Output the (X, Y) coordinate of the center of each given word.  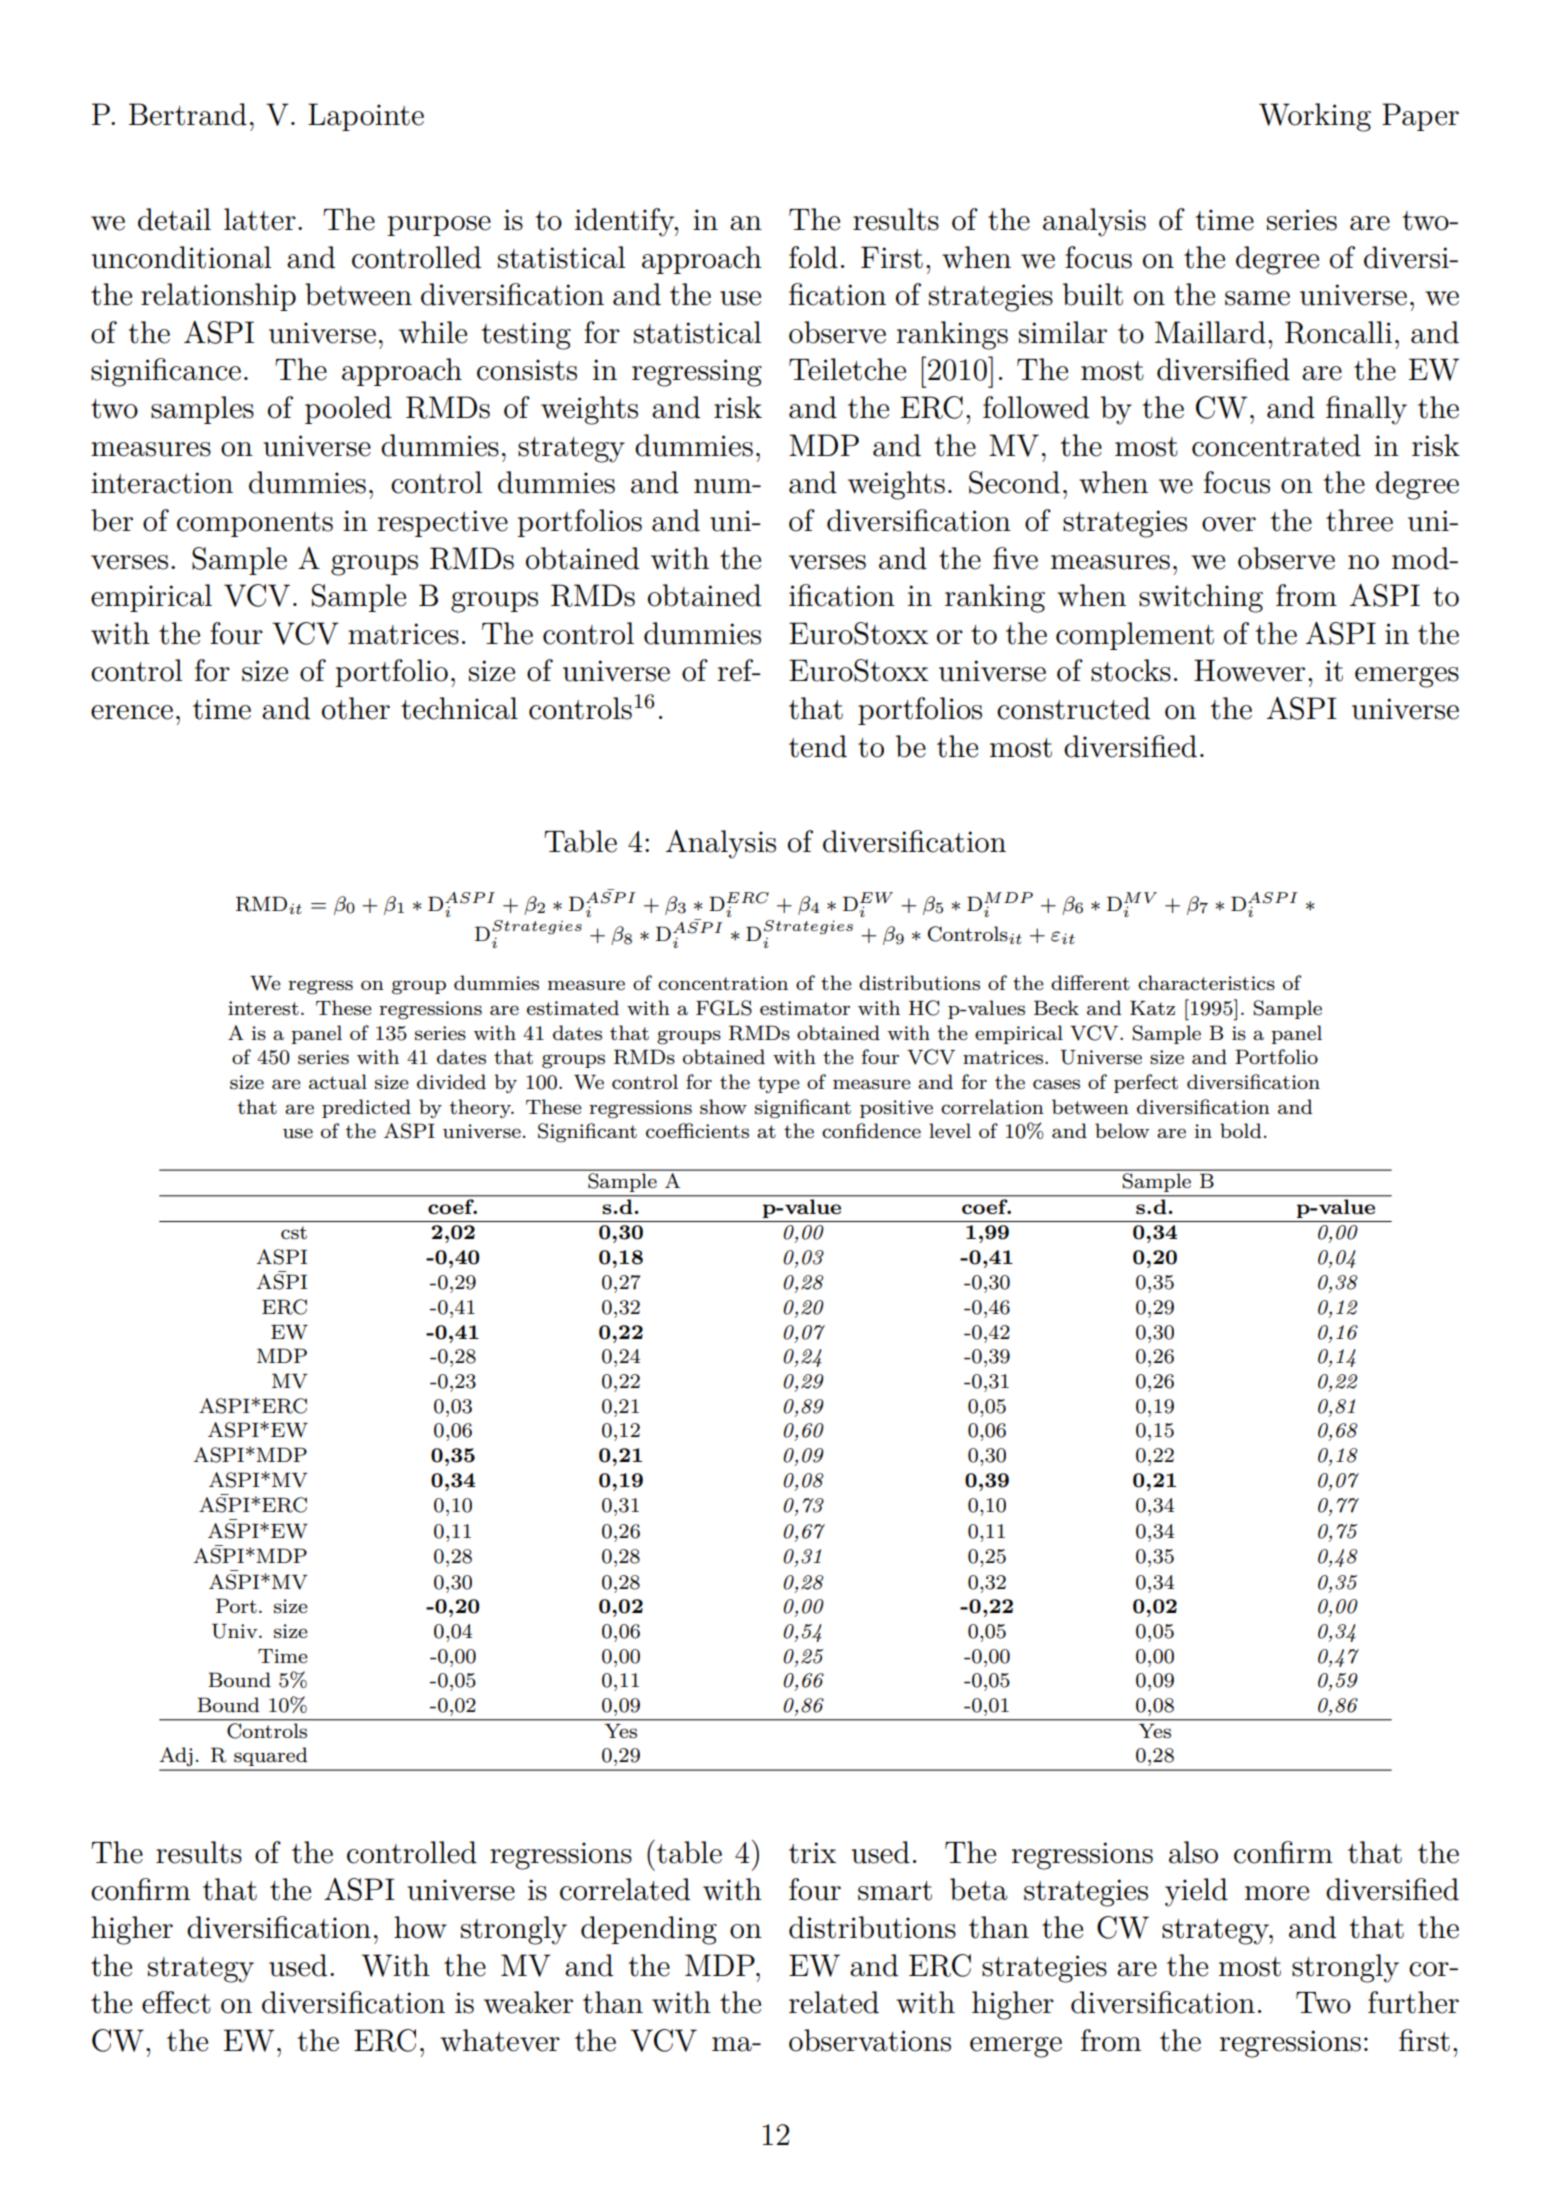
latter (260, 219)
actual (338, 1082)
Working (1315, 117)
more (1277, 1893)
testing (526, 336)
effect (176, 2002)
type (779, 1084)
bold (1240, 1130)
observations (870, 2040)
